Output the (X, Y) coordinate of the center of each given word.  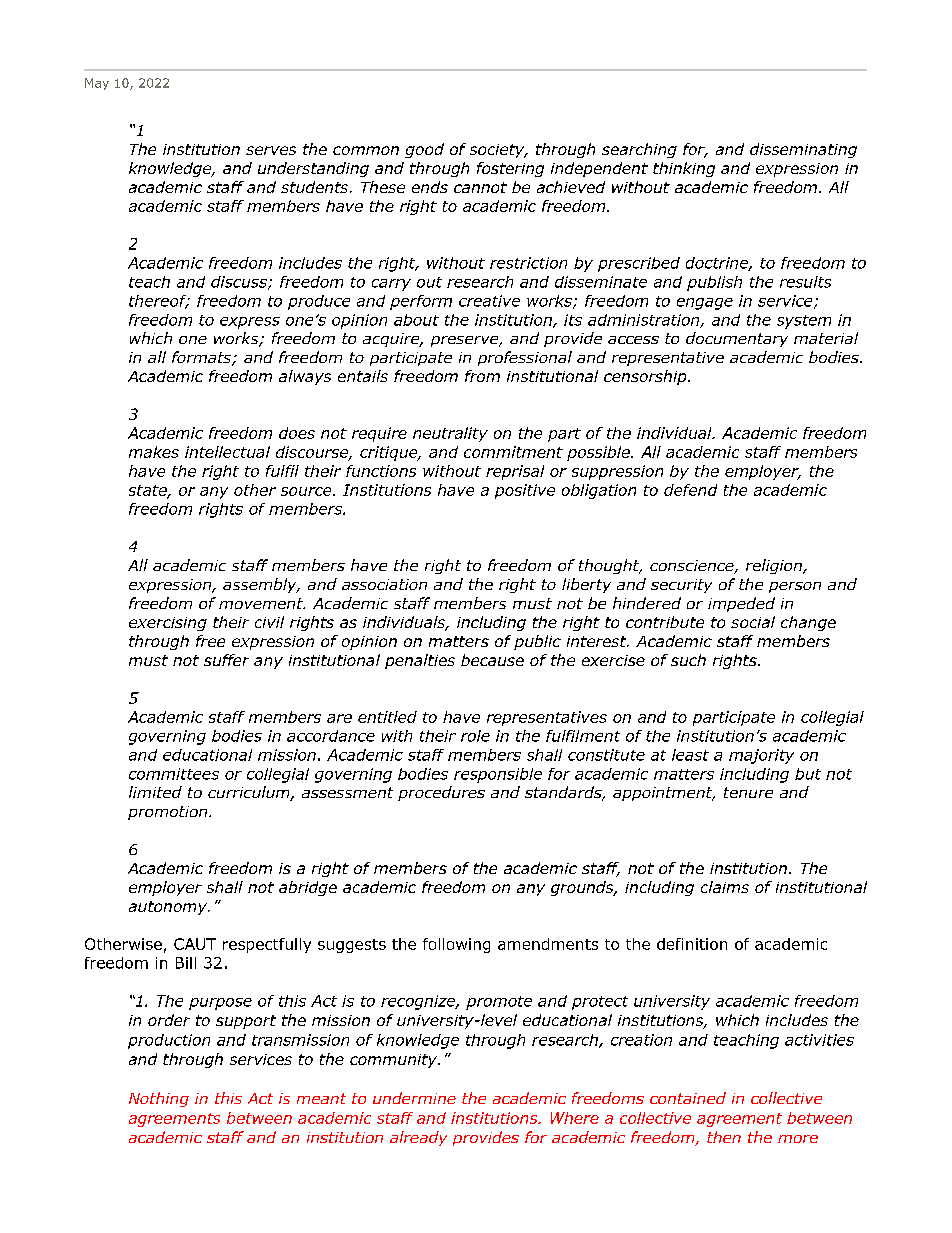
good (424, 150)
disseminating (803, 150)
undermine (414, 1098)
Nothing (159, 1099)
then (724, 1137)
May (97, 84)
